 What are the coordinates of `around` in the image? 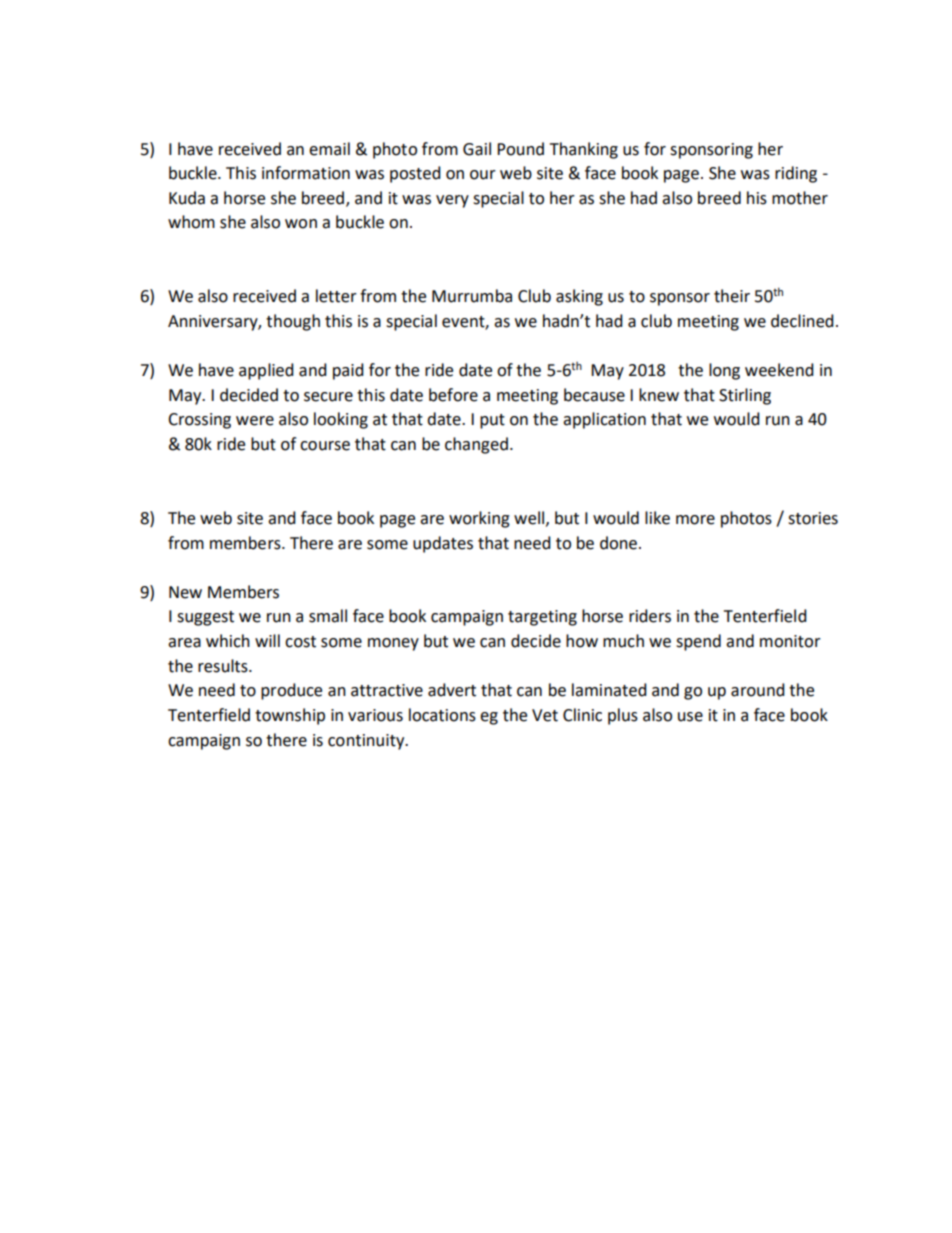 It's located at (758, 690).
